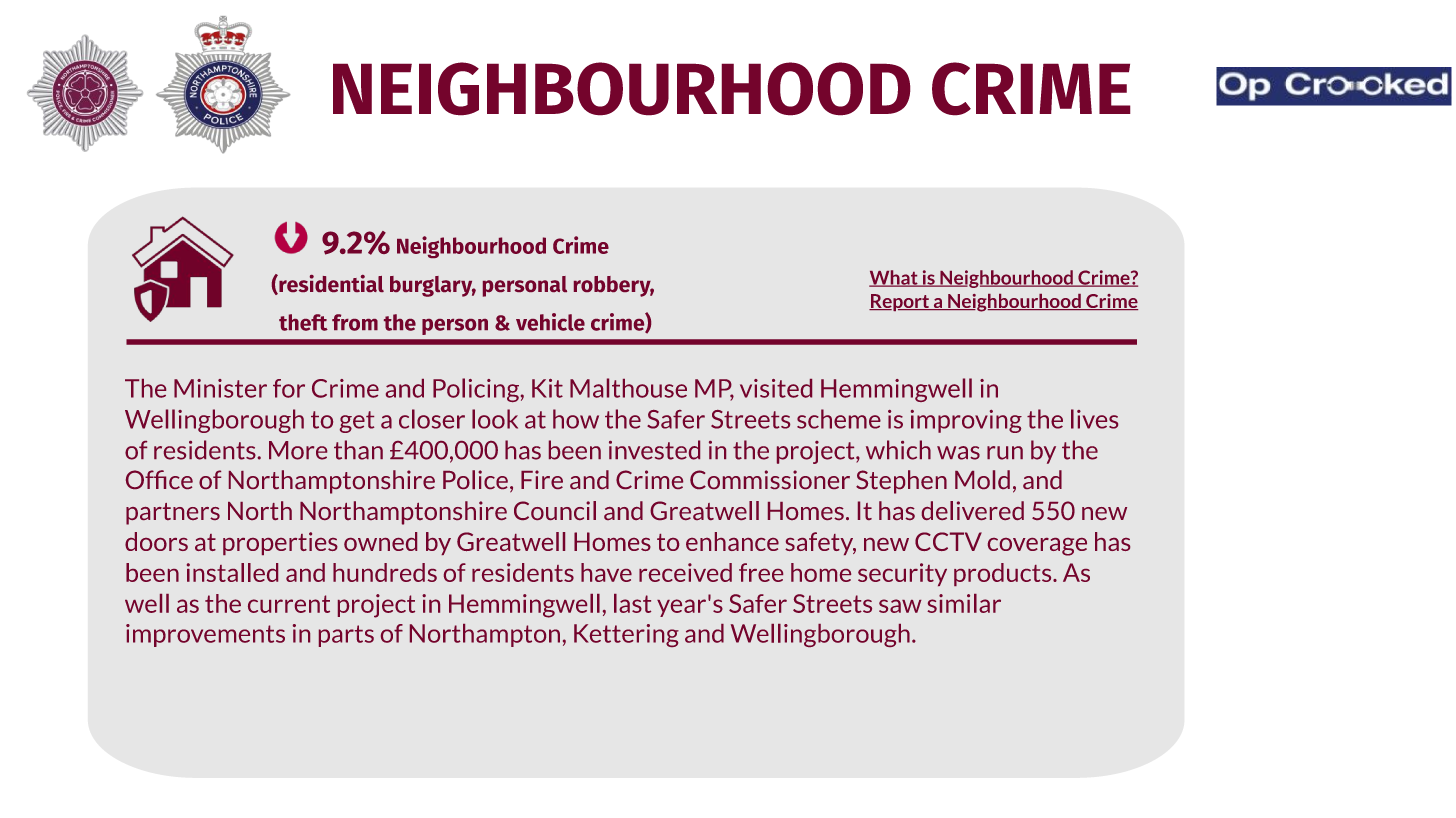 This document has width=1456, height=818. Describe the element at coordinates (232, 572) in the document. I see `installed` at that location.
